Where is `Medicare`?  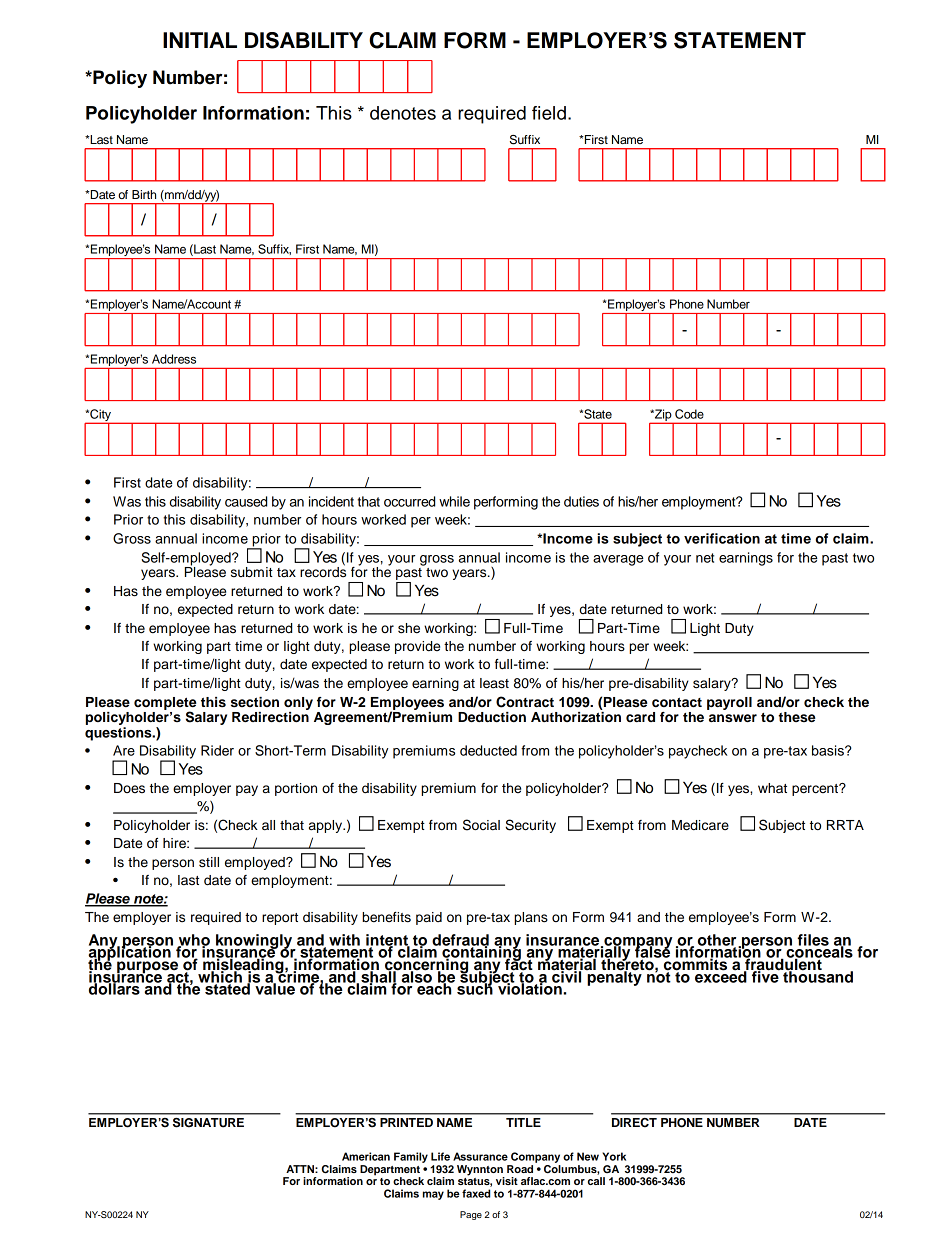 Medicare is located at coordinates (700, 825).
